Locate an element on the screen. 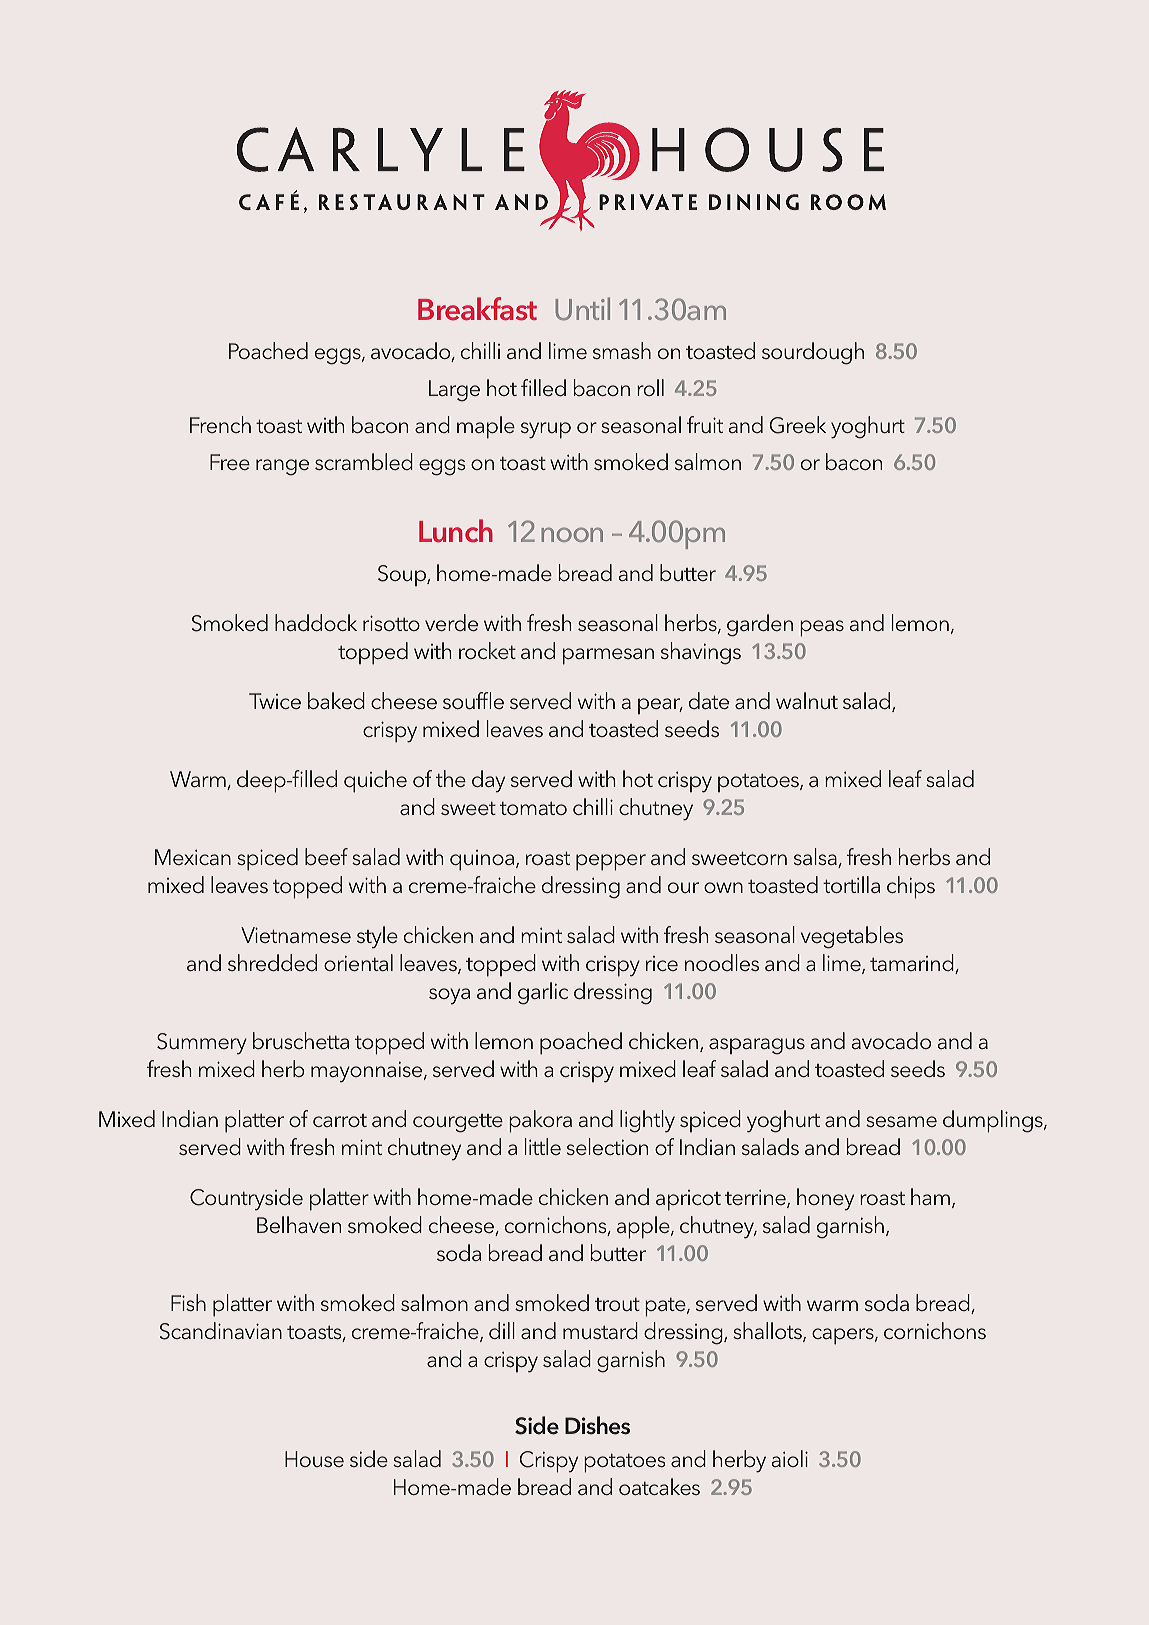 The image size is (1149, 1625). French is located at coordinates (220, 424).
